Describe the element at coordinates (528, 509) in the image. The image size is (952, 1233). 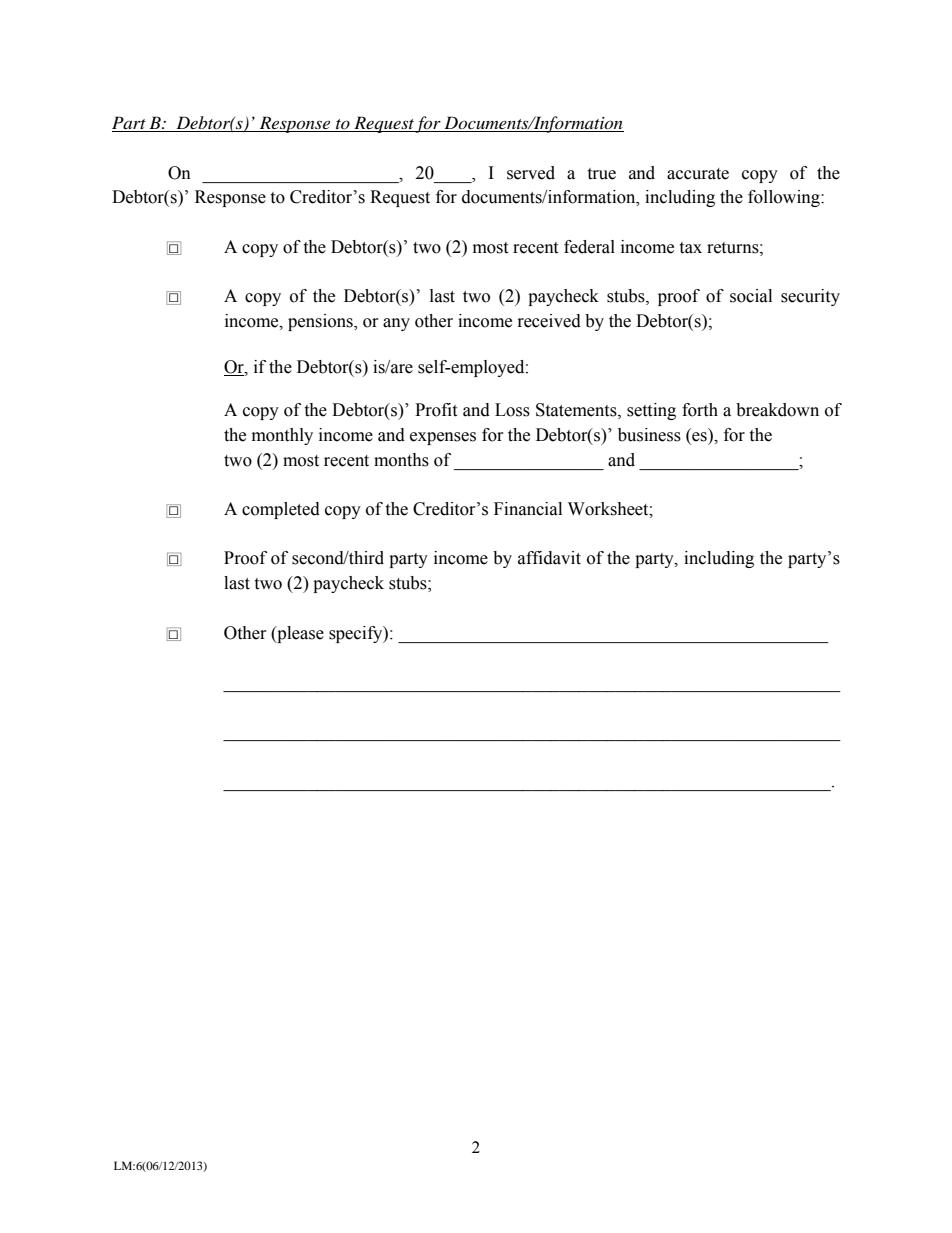
I see `Financial` at that location.
